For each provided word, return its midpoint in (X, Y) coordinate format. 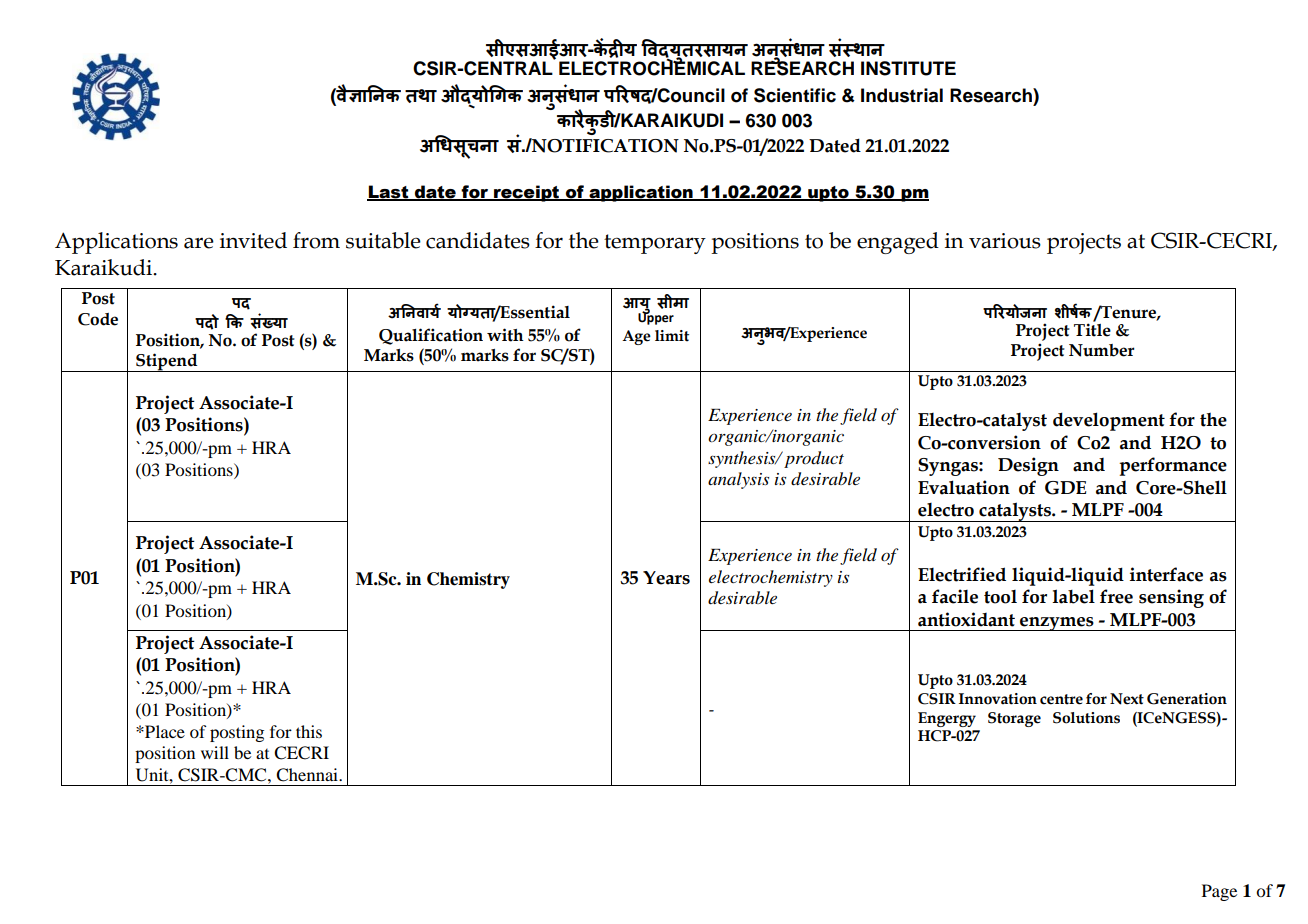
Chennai (308, 775)
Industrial (902, 95)
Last (389, 192)
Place (164, 731)
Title (1092, 329)
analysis (738, 480)
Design (1028, 466)
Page (1219, 892)
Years (666, 578)
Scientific (795, 95)
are (199, 243)
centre (1061, 699)
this (309, 731)
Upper (656, 318)
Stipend (167, 362)
